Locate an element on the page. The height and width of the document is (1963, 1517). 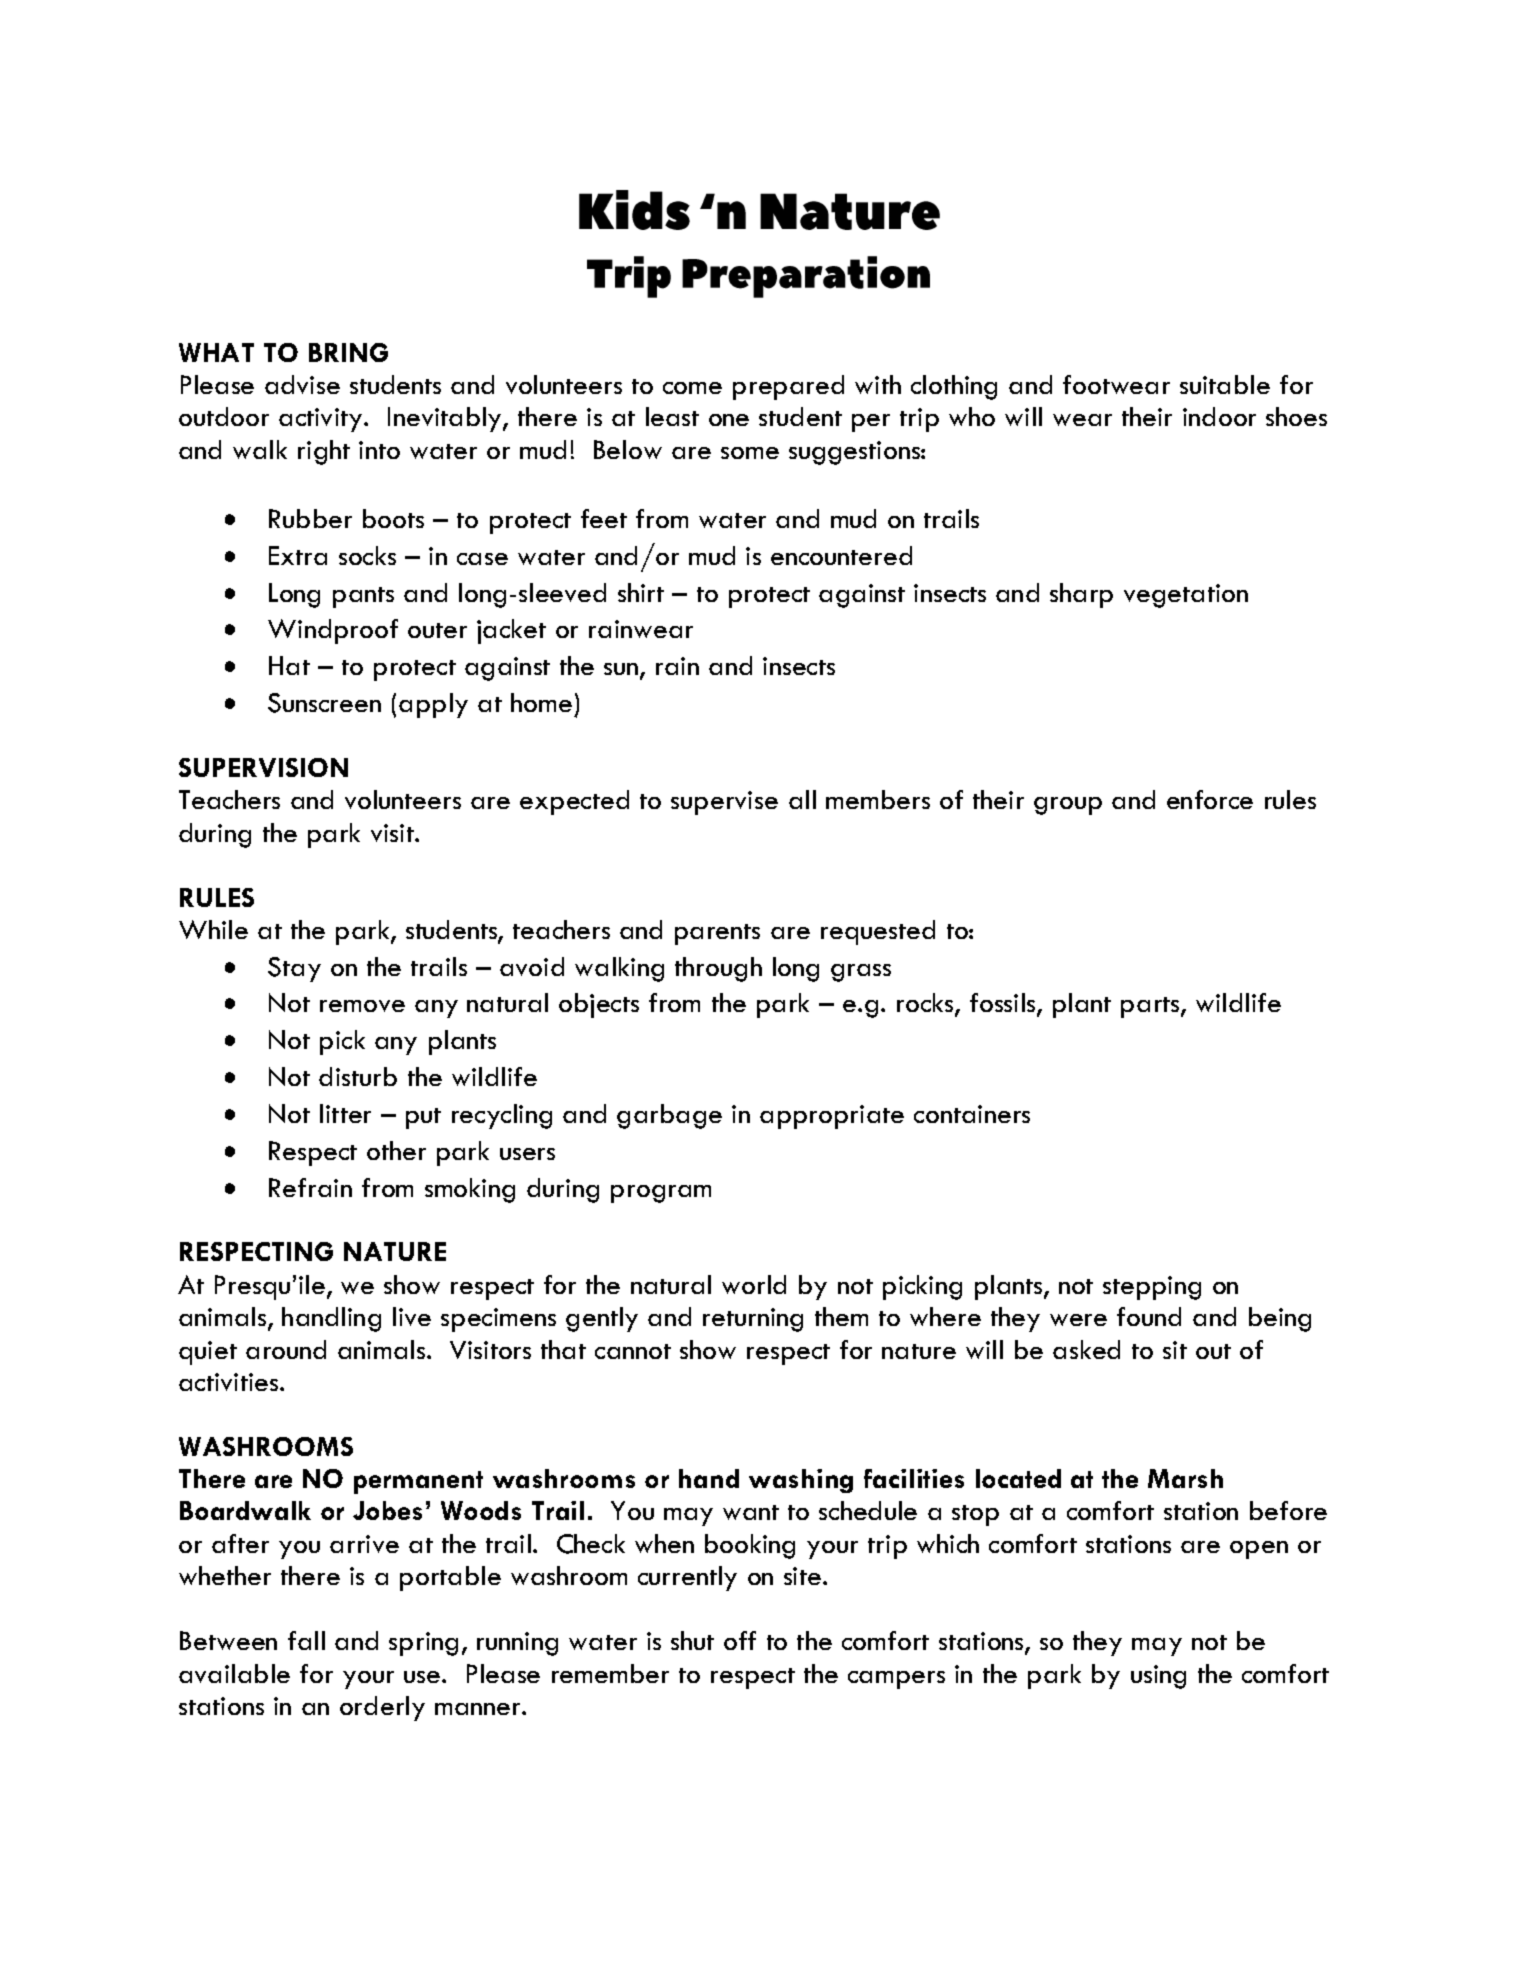
through is located at coordinates (718, 969).
